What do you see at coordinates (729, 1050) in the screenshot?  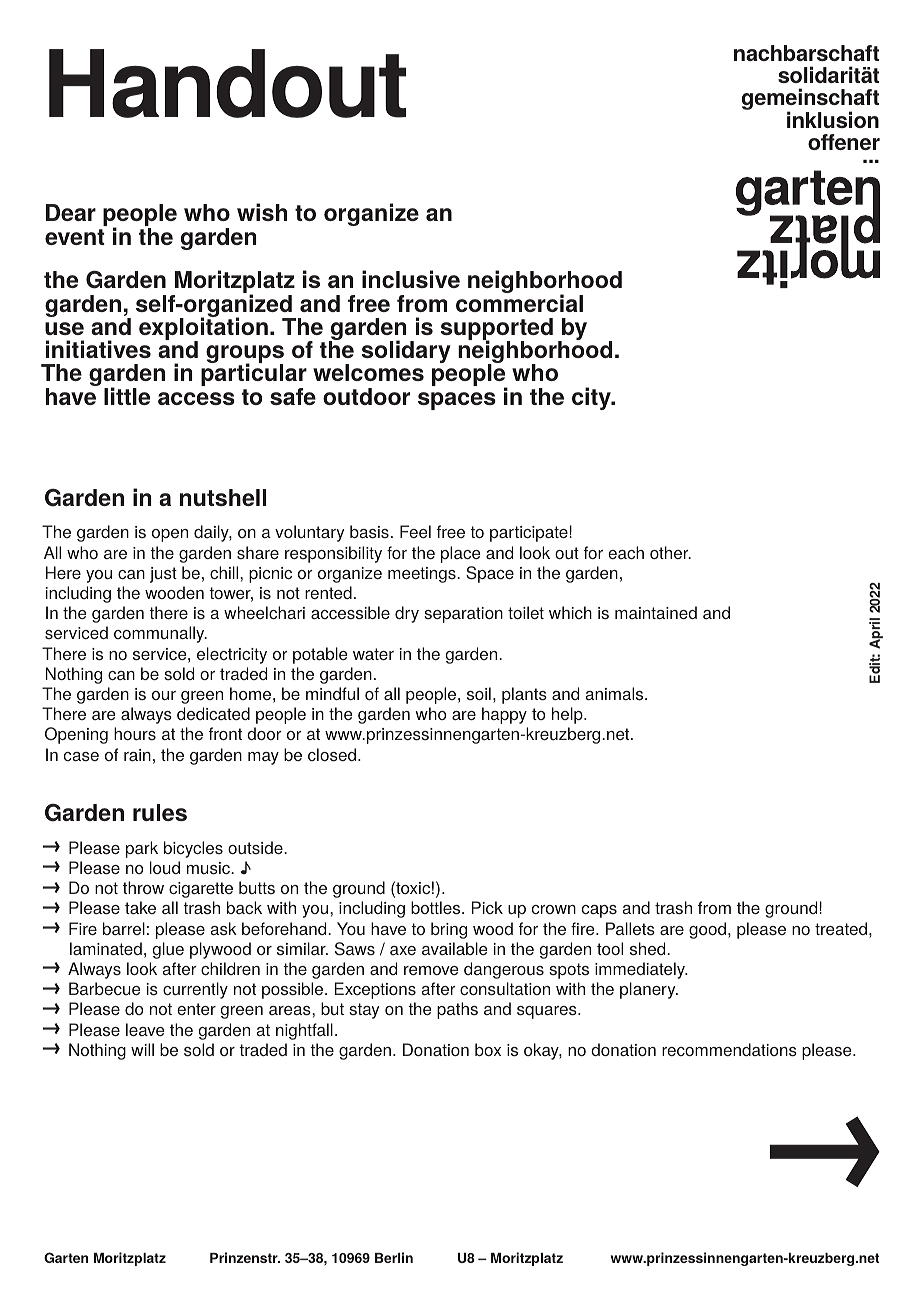 I see `recommendations` at bounding box center [729, 1050].
